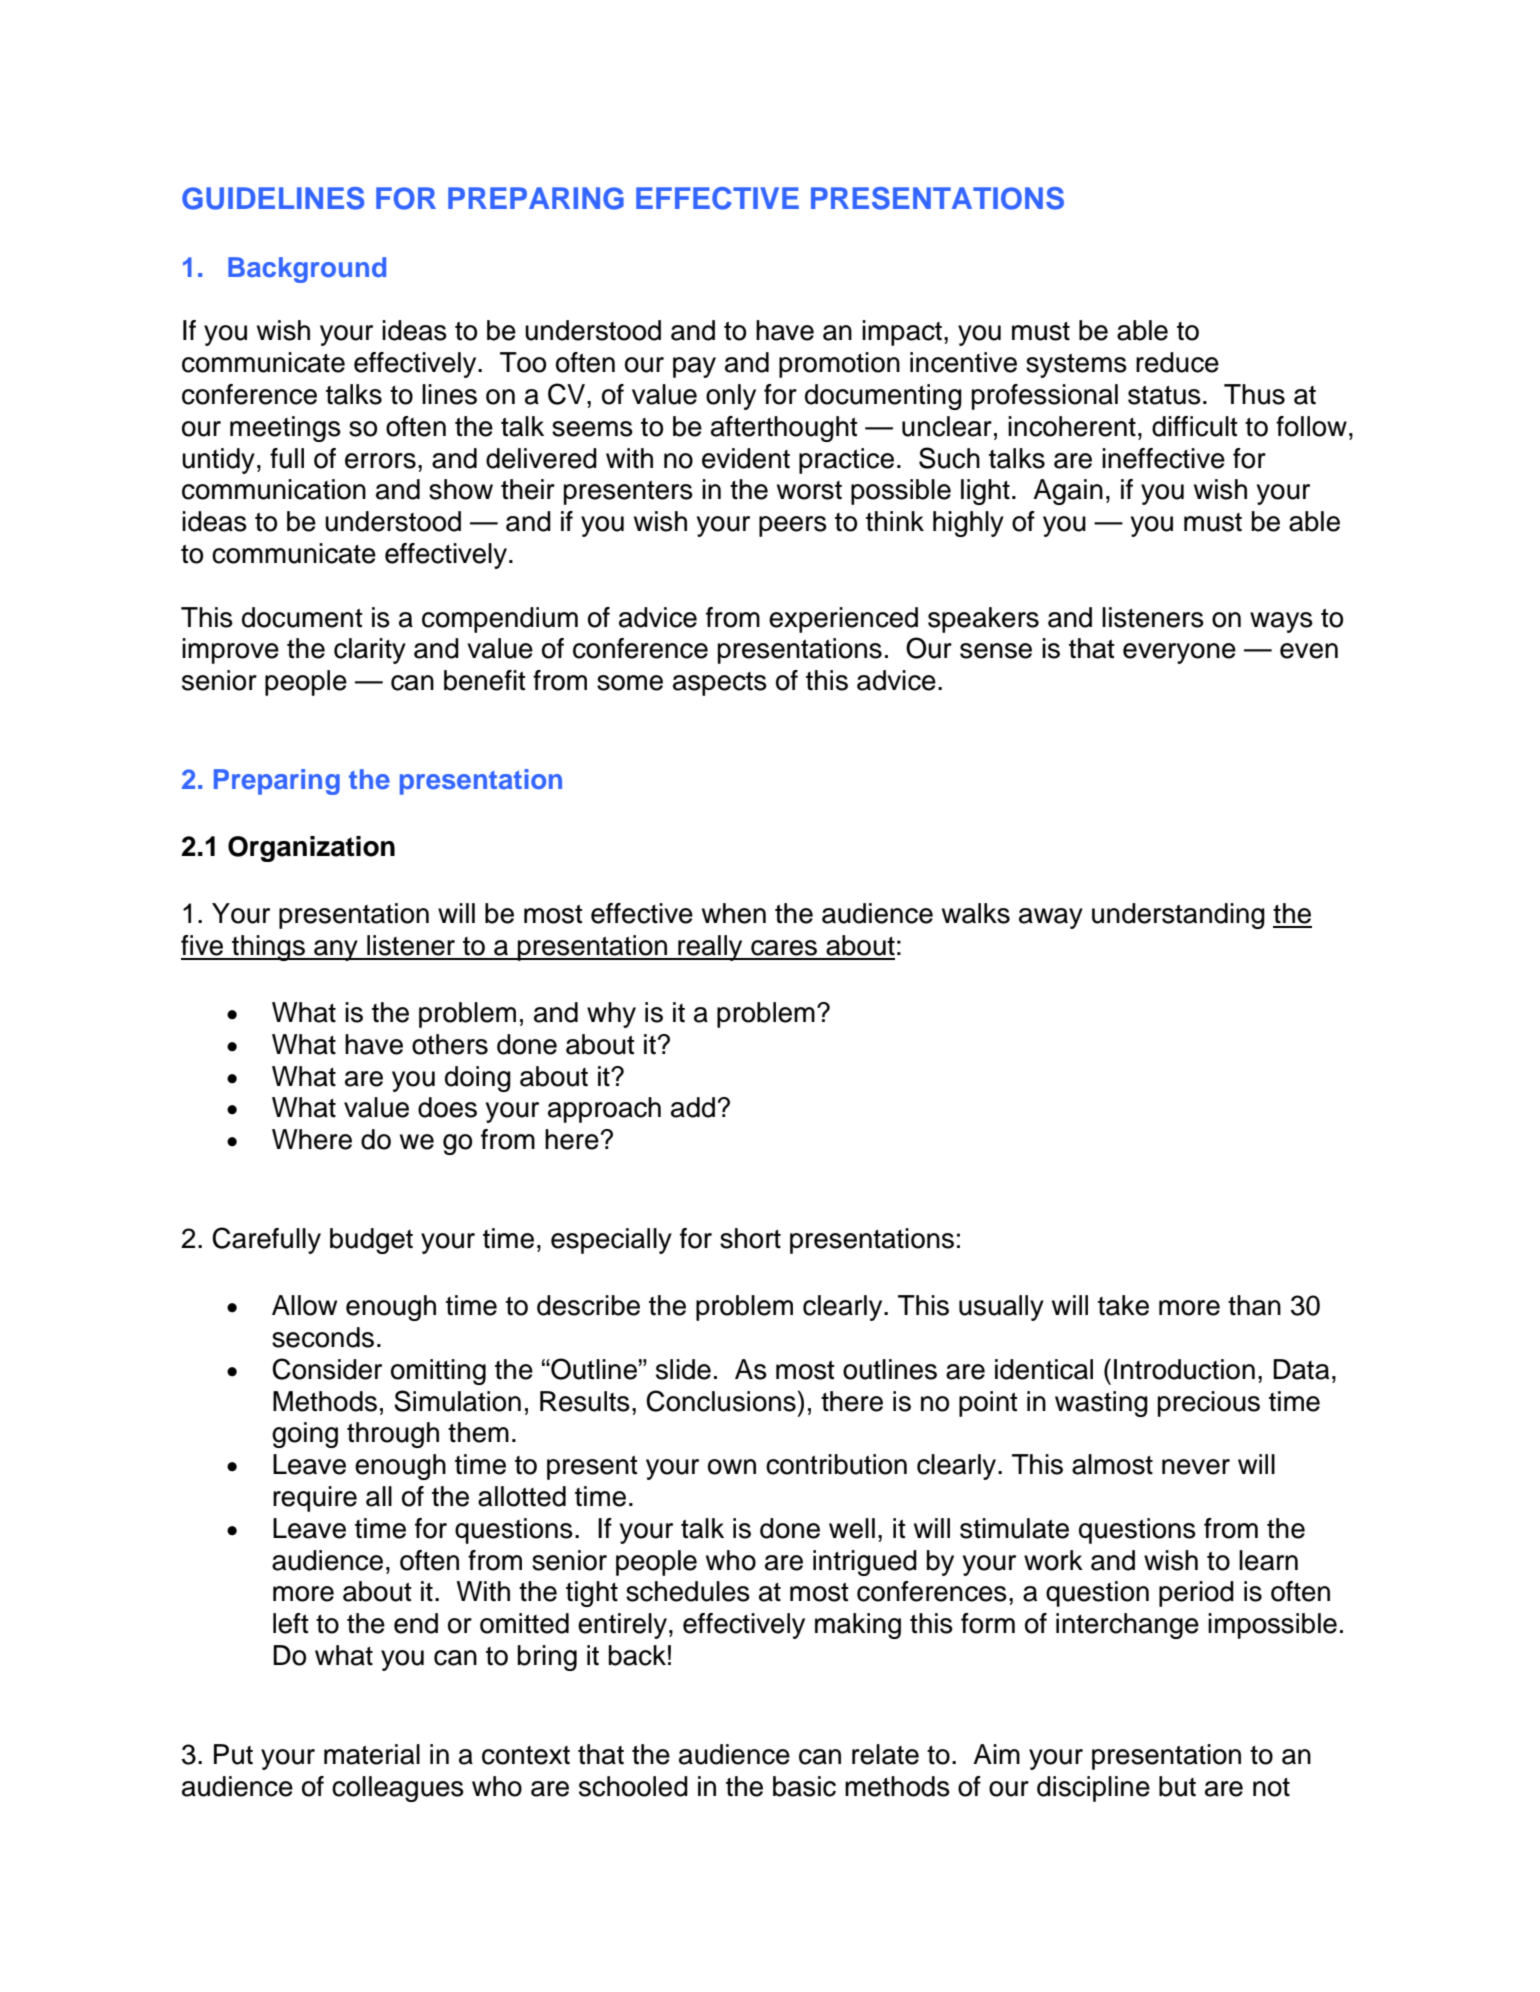 This screenshot has height=1992, width=1540. Describe the element at coordinates (1177, 362) in the screenshot. I see `reduce` at that location.
